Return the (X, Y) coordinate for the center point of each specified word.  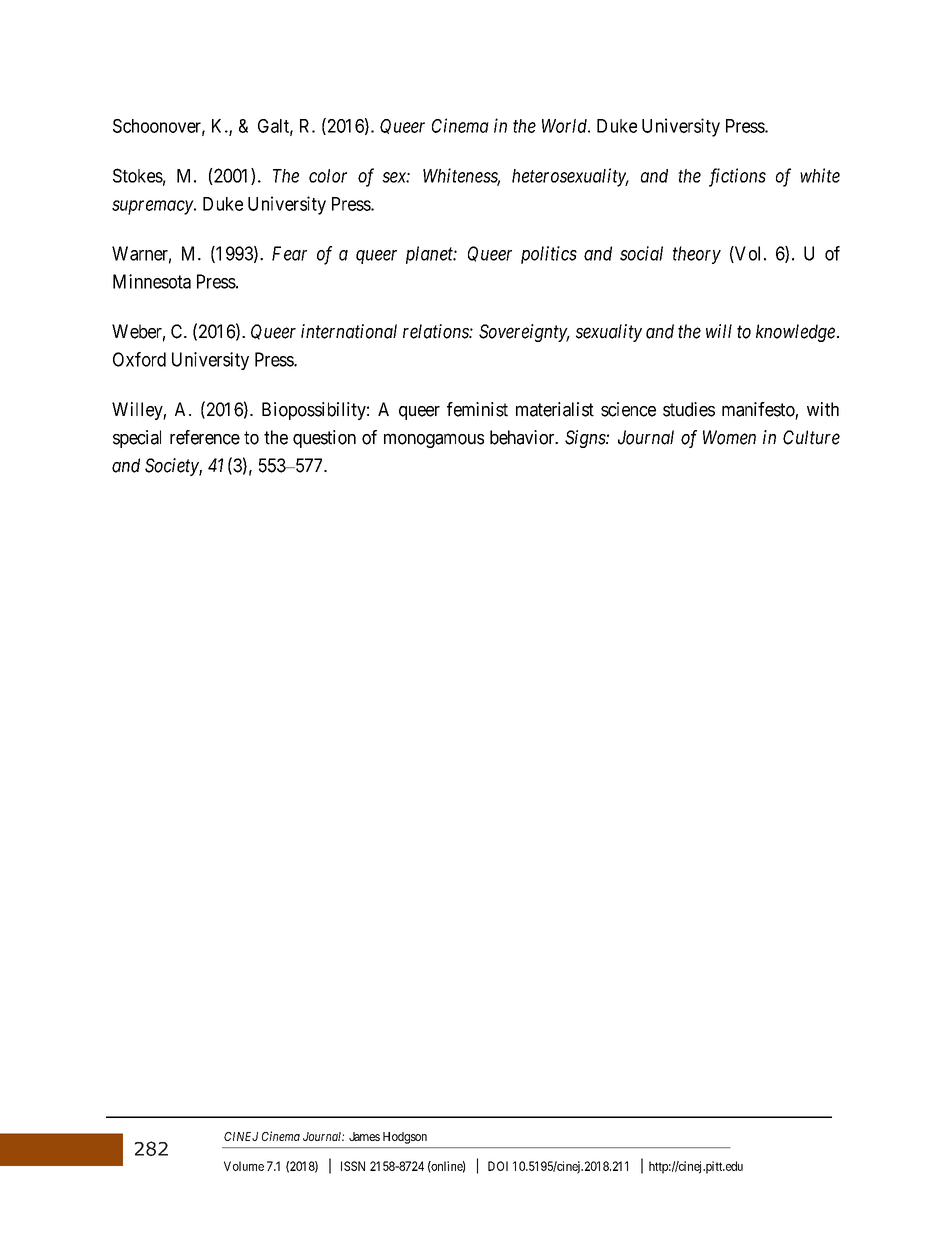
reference (205, 437)
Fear (289, 253)
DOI (498, 1166)
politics (549, 255)
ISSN (353, 1166)
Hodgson (405, 1138)
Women (729, 437)
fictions (737, 177)
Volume (244, 1166)
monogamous (434, 440)
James (364, 1136)
